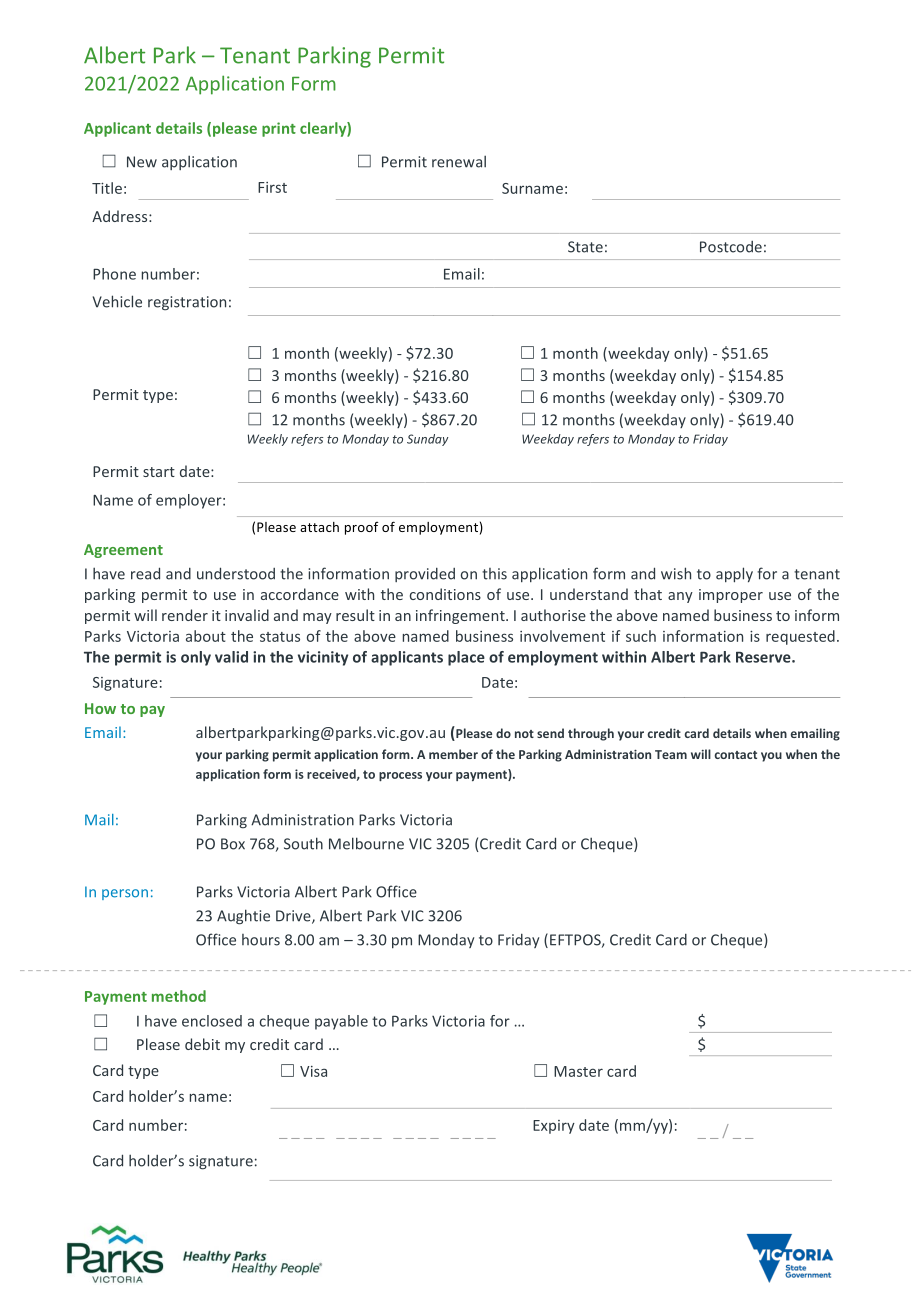 Image resolution: width=924 pixels, height=1308 pixels. I want to click on Title, so click(107, 188).
